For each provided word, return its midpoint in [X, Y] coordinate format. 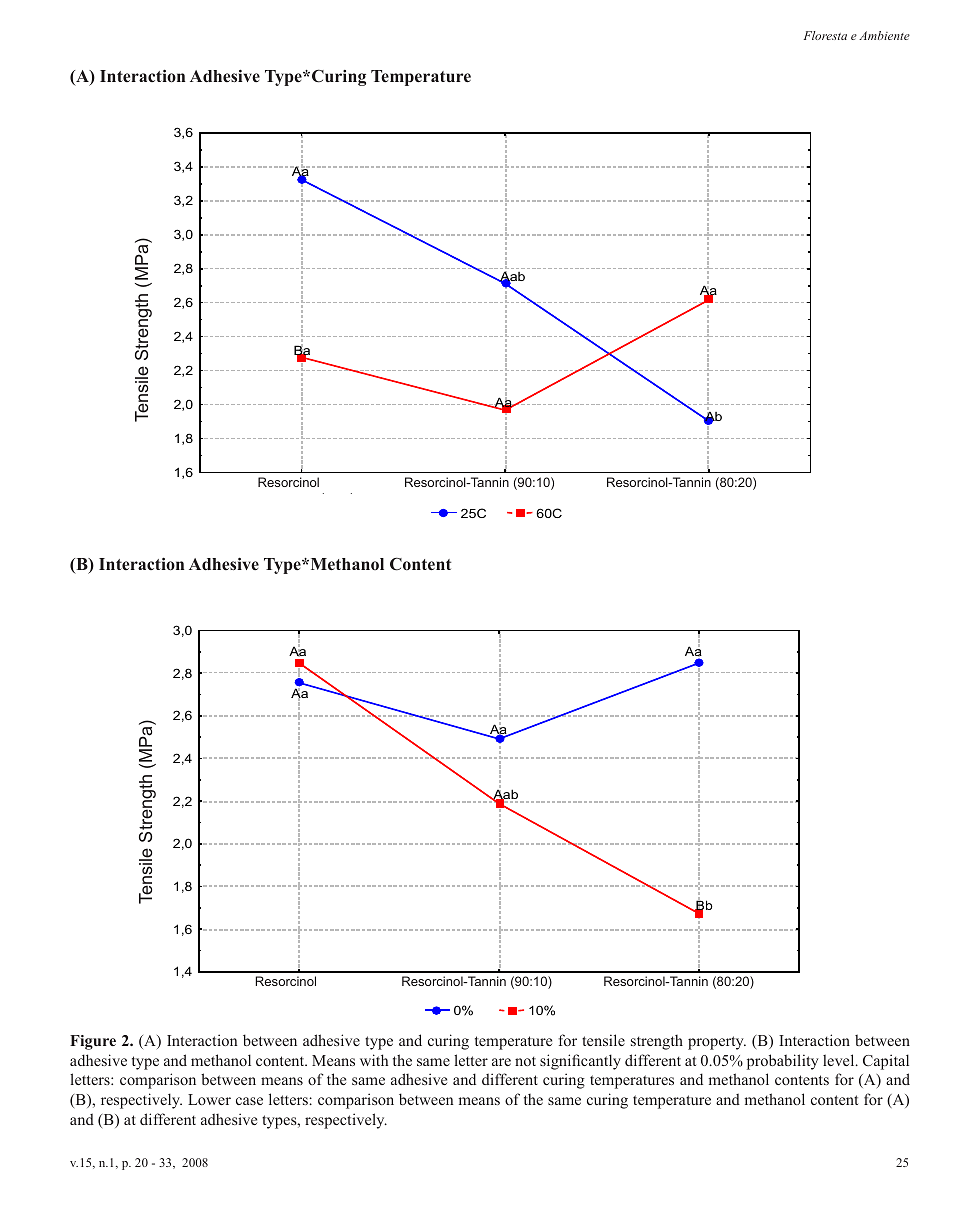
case [249, 1101]
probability [783, 1062]
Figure [93, 1042]
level [840, 1060]
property [717, 1043]
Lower [209, 1099]
